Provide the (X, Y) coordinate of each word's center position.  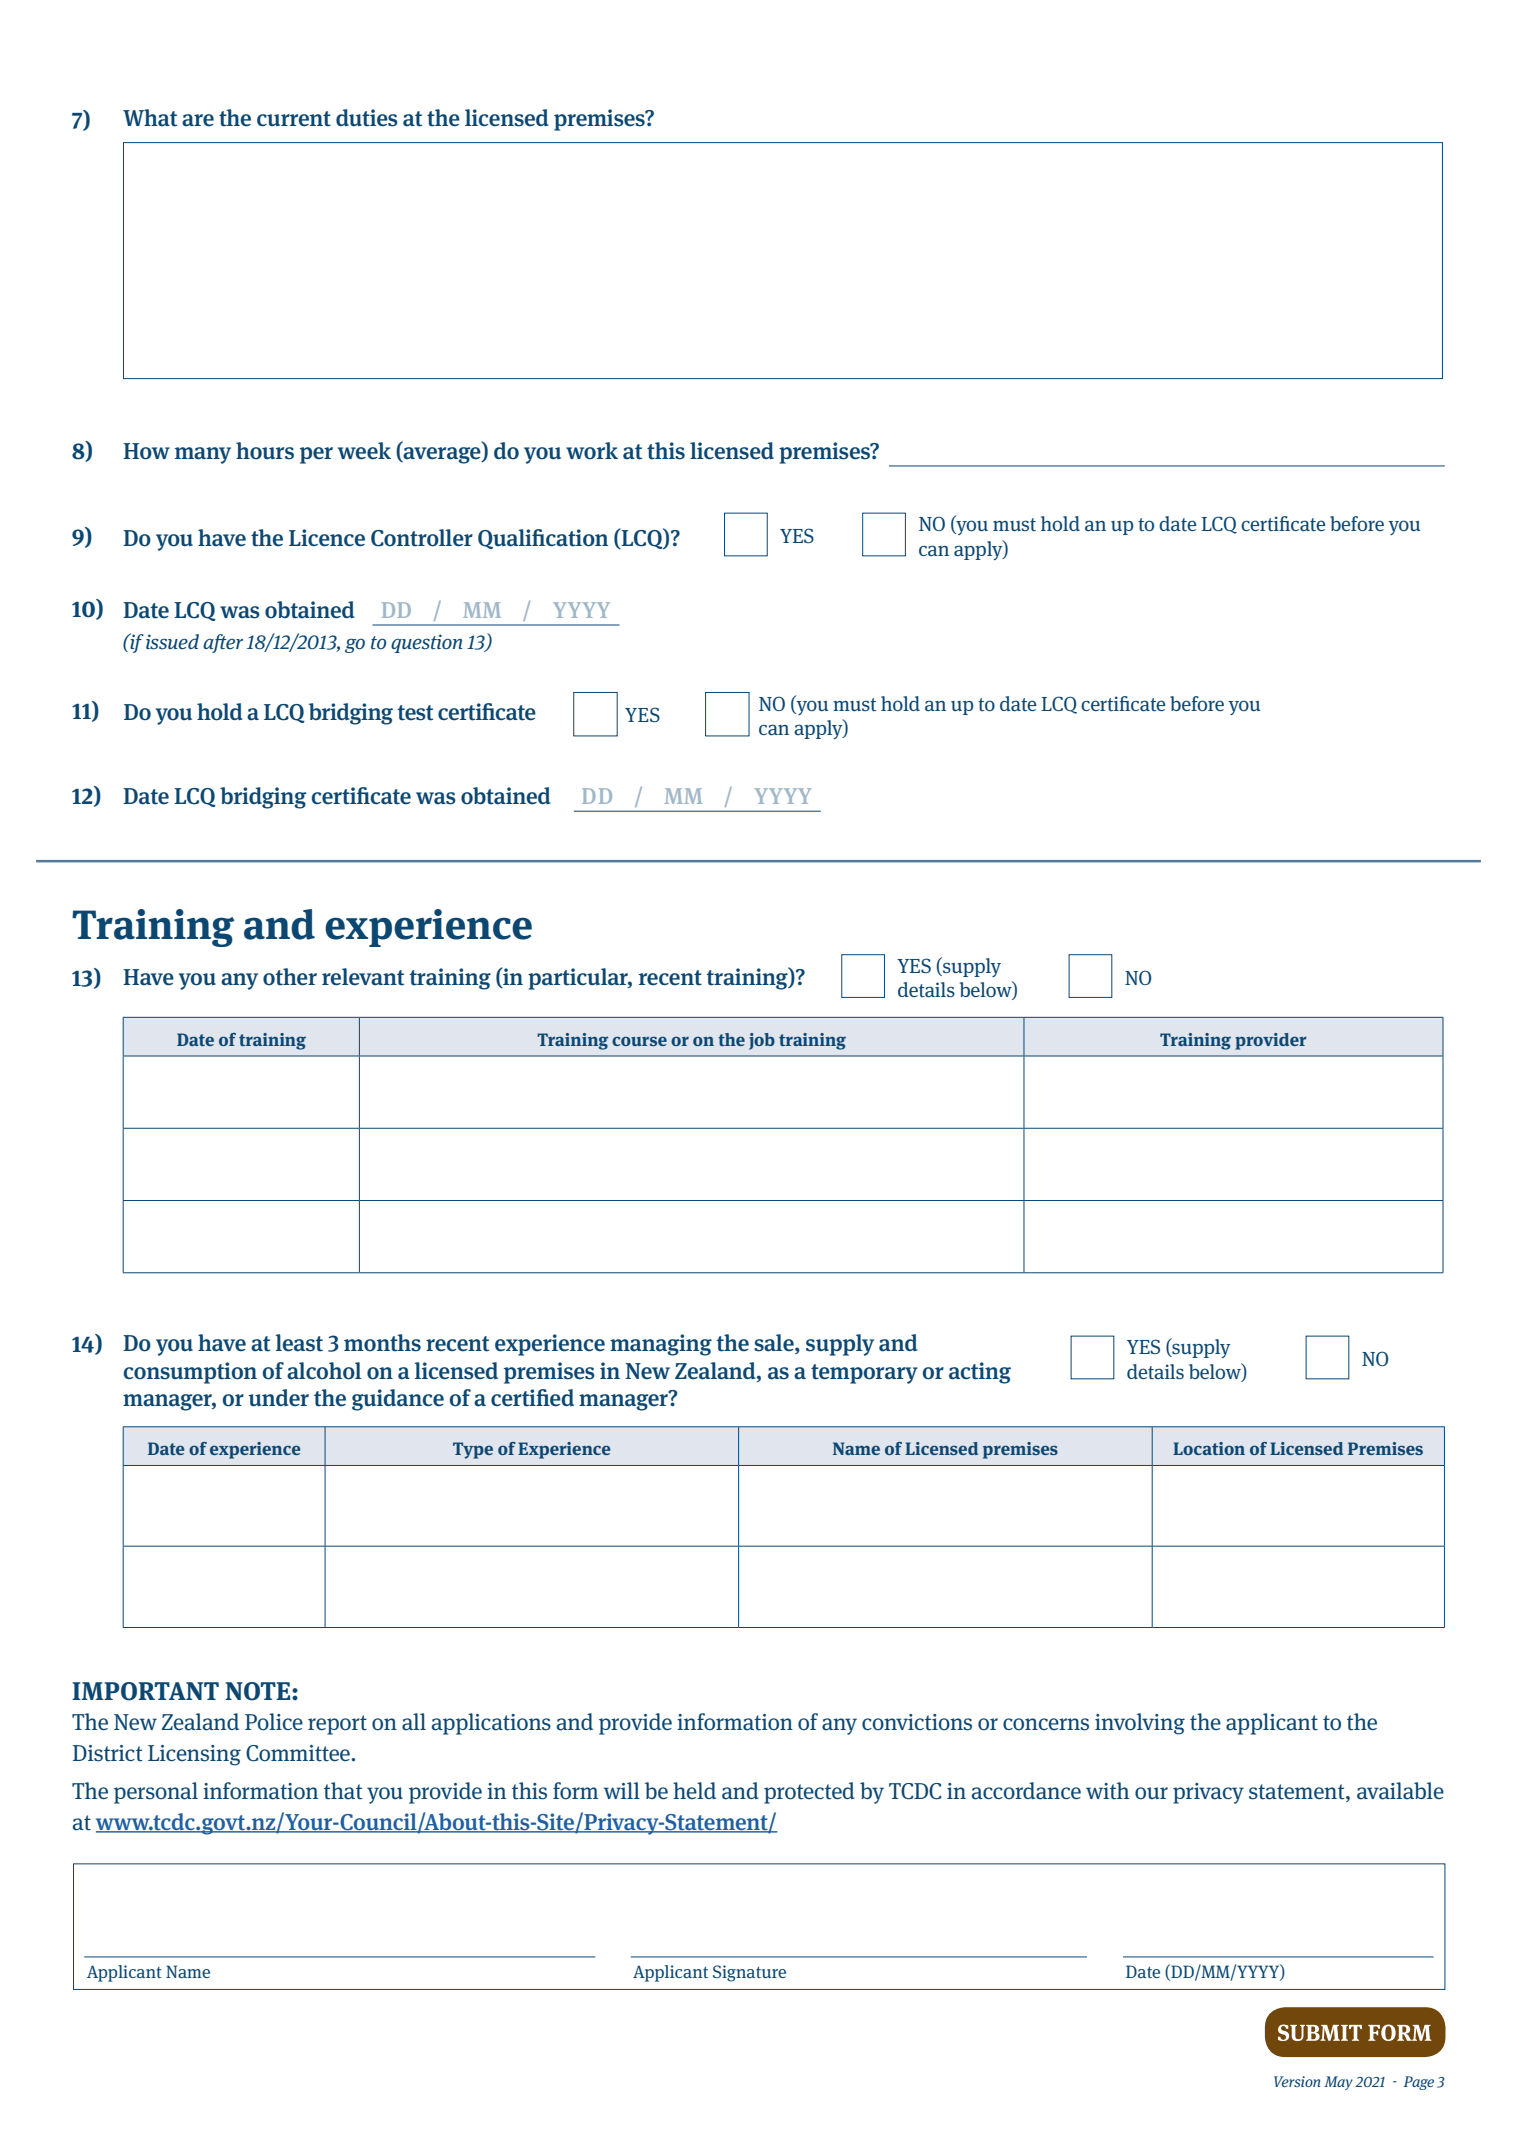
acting (980, 1373)
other (290, 977)
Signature (749, 1973)
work (592, 451)
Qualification (543, 539)
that (343, 1791)
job (762, 1041)
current (294, 119)
